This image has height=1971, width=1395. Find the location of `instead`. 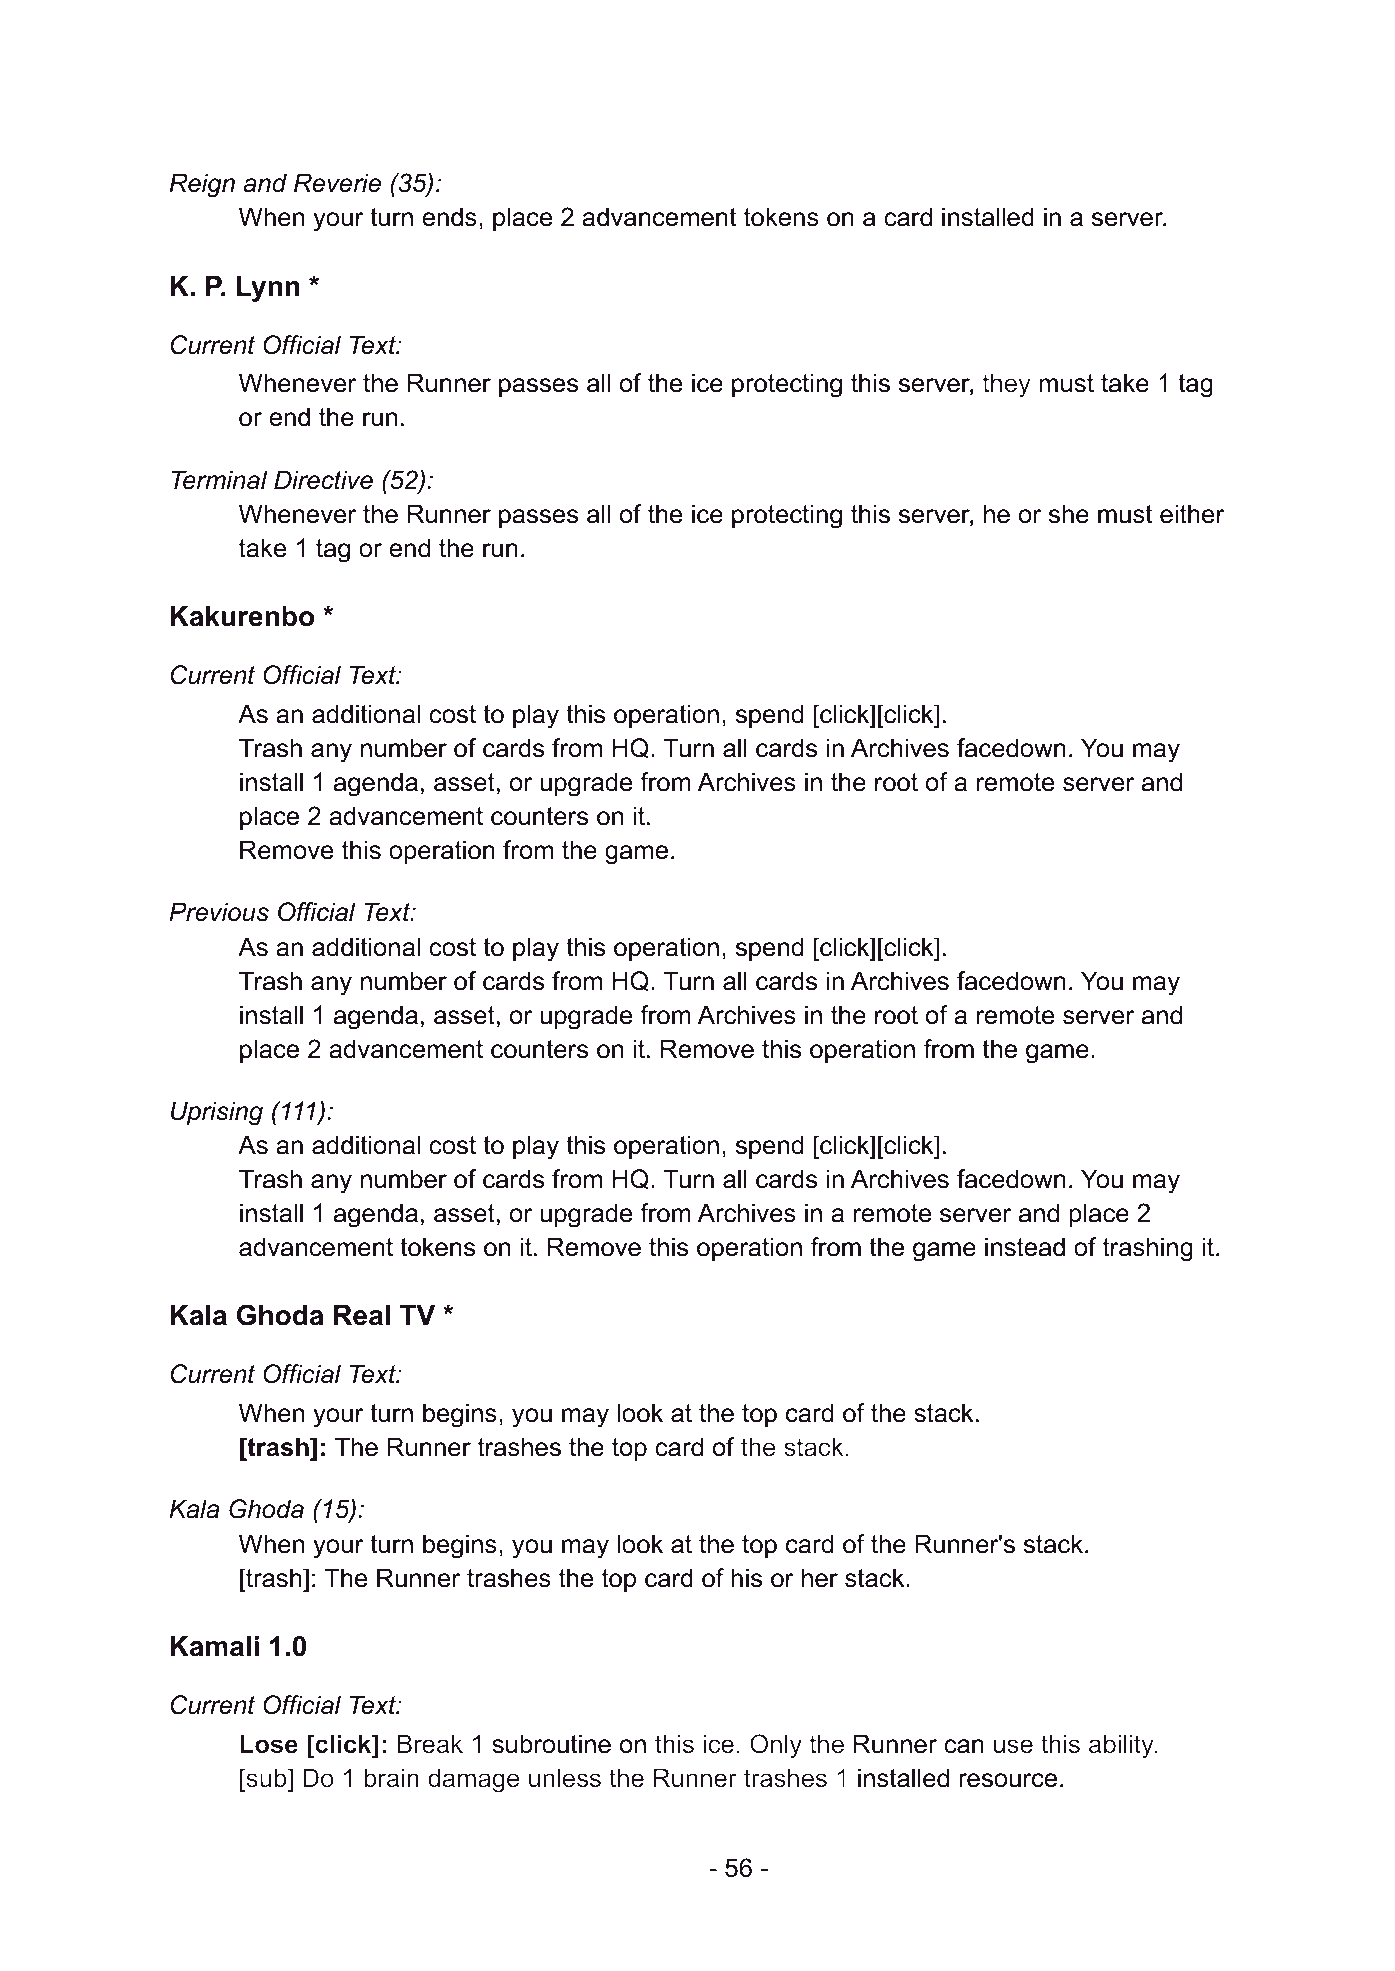

instead is located at coordinates (1025, 1247).
